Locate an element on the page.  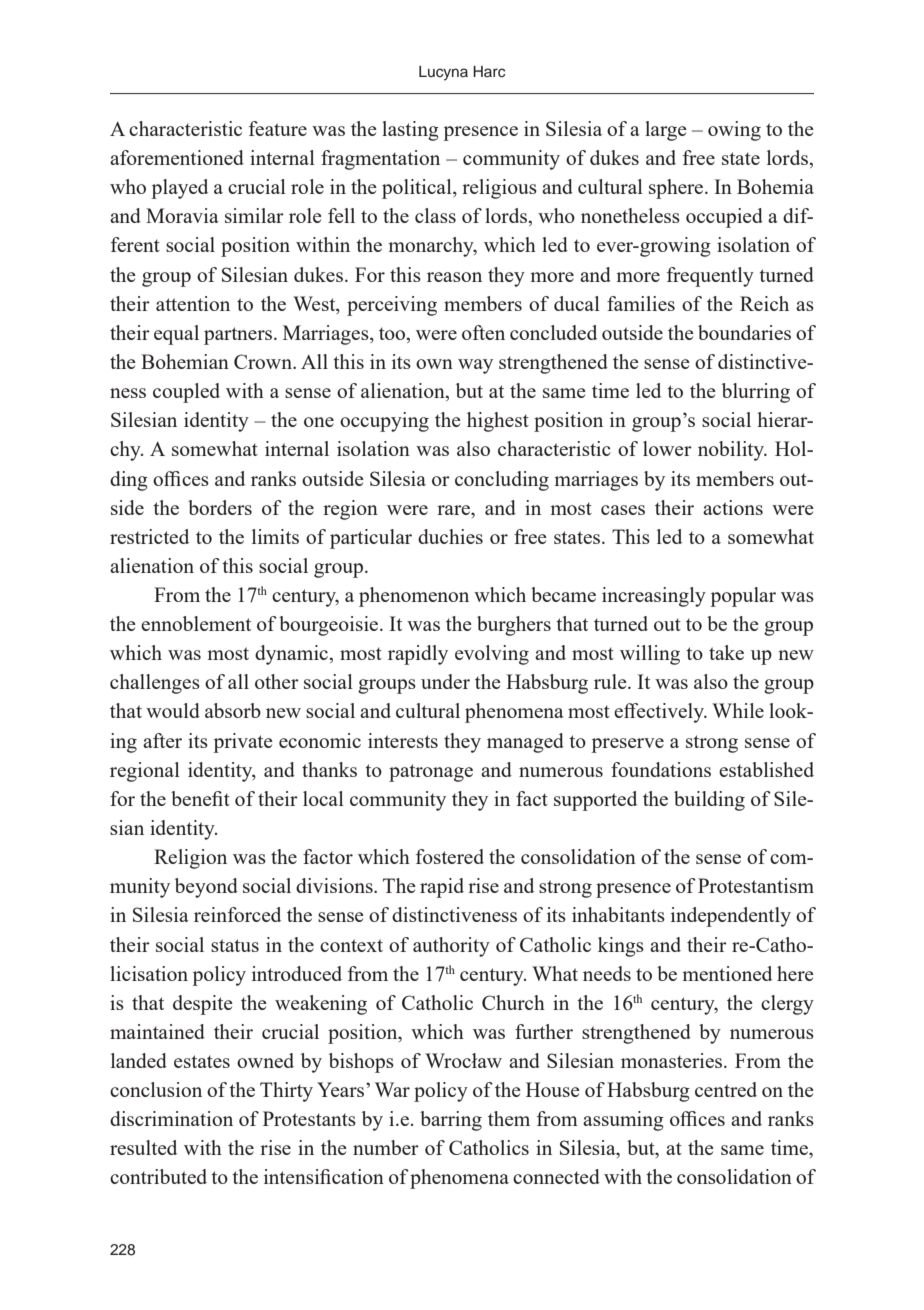
rare is located at coordinates (454, 510).
